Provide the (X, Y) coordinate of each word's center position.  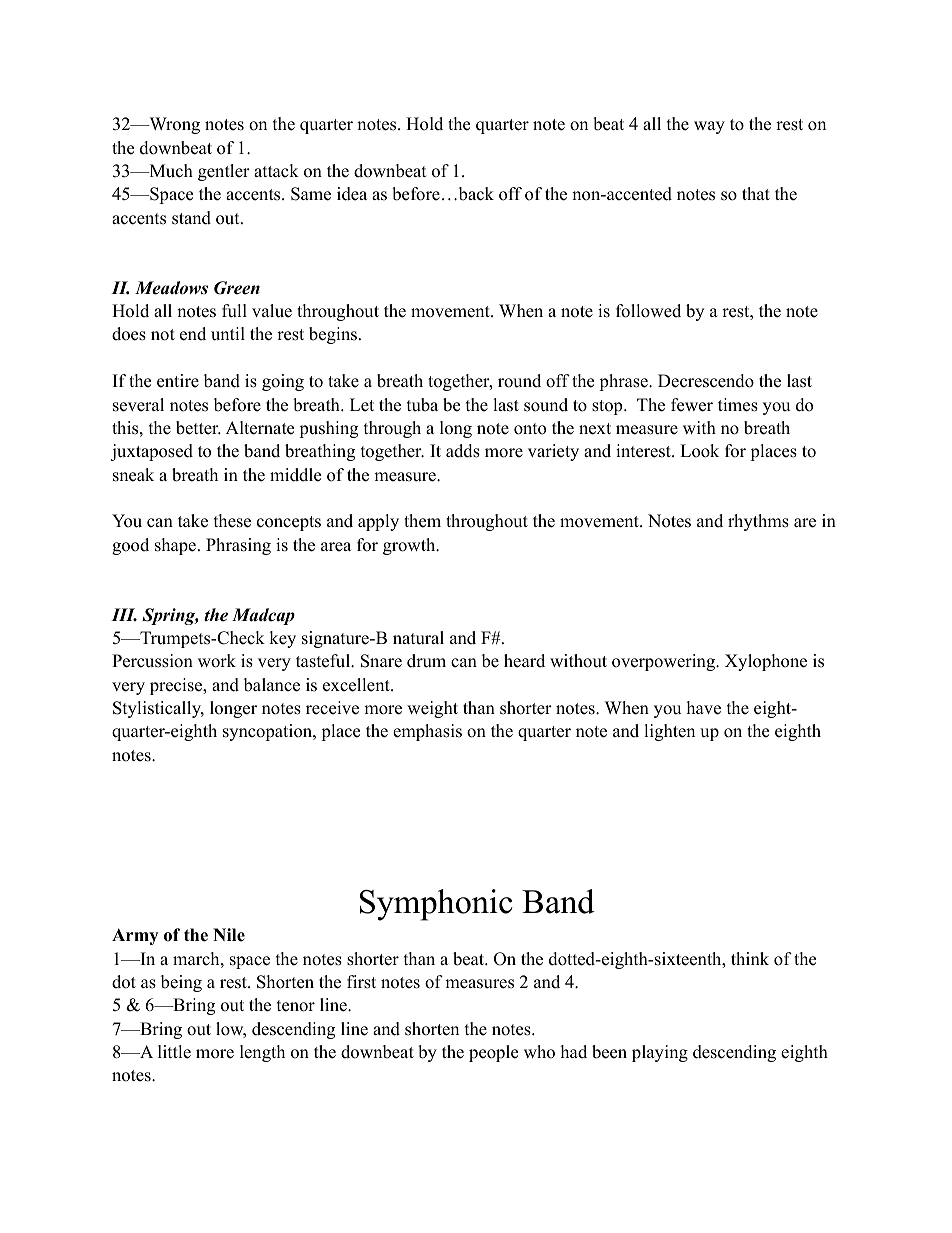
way (709, 127)
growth (410, 546)
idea (352, 194)
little (174, 1052)
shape (175, 546)
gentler (224, 172)
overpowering (665, 662)
